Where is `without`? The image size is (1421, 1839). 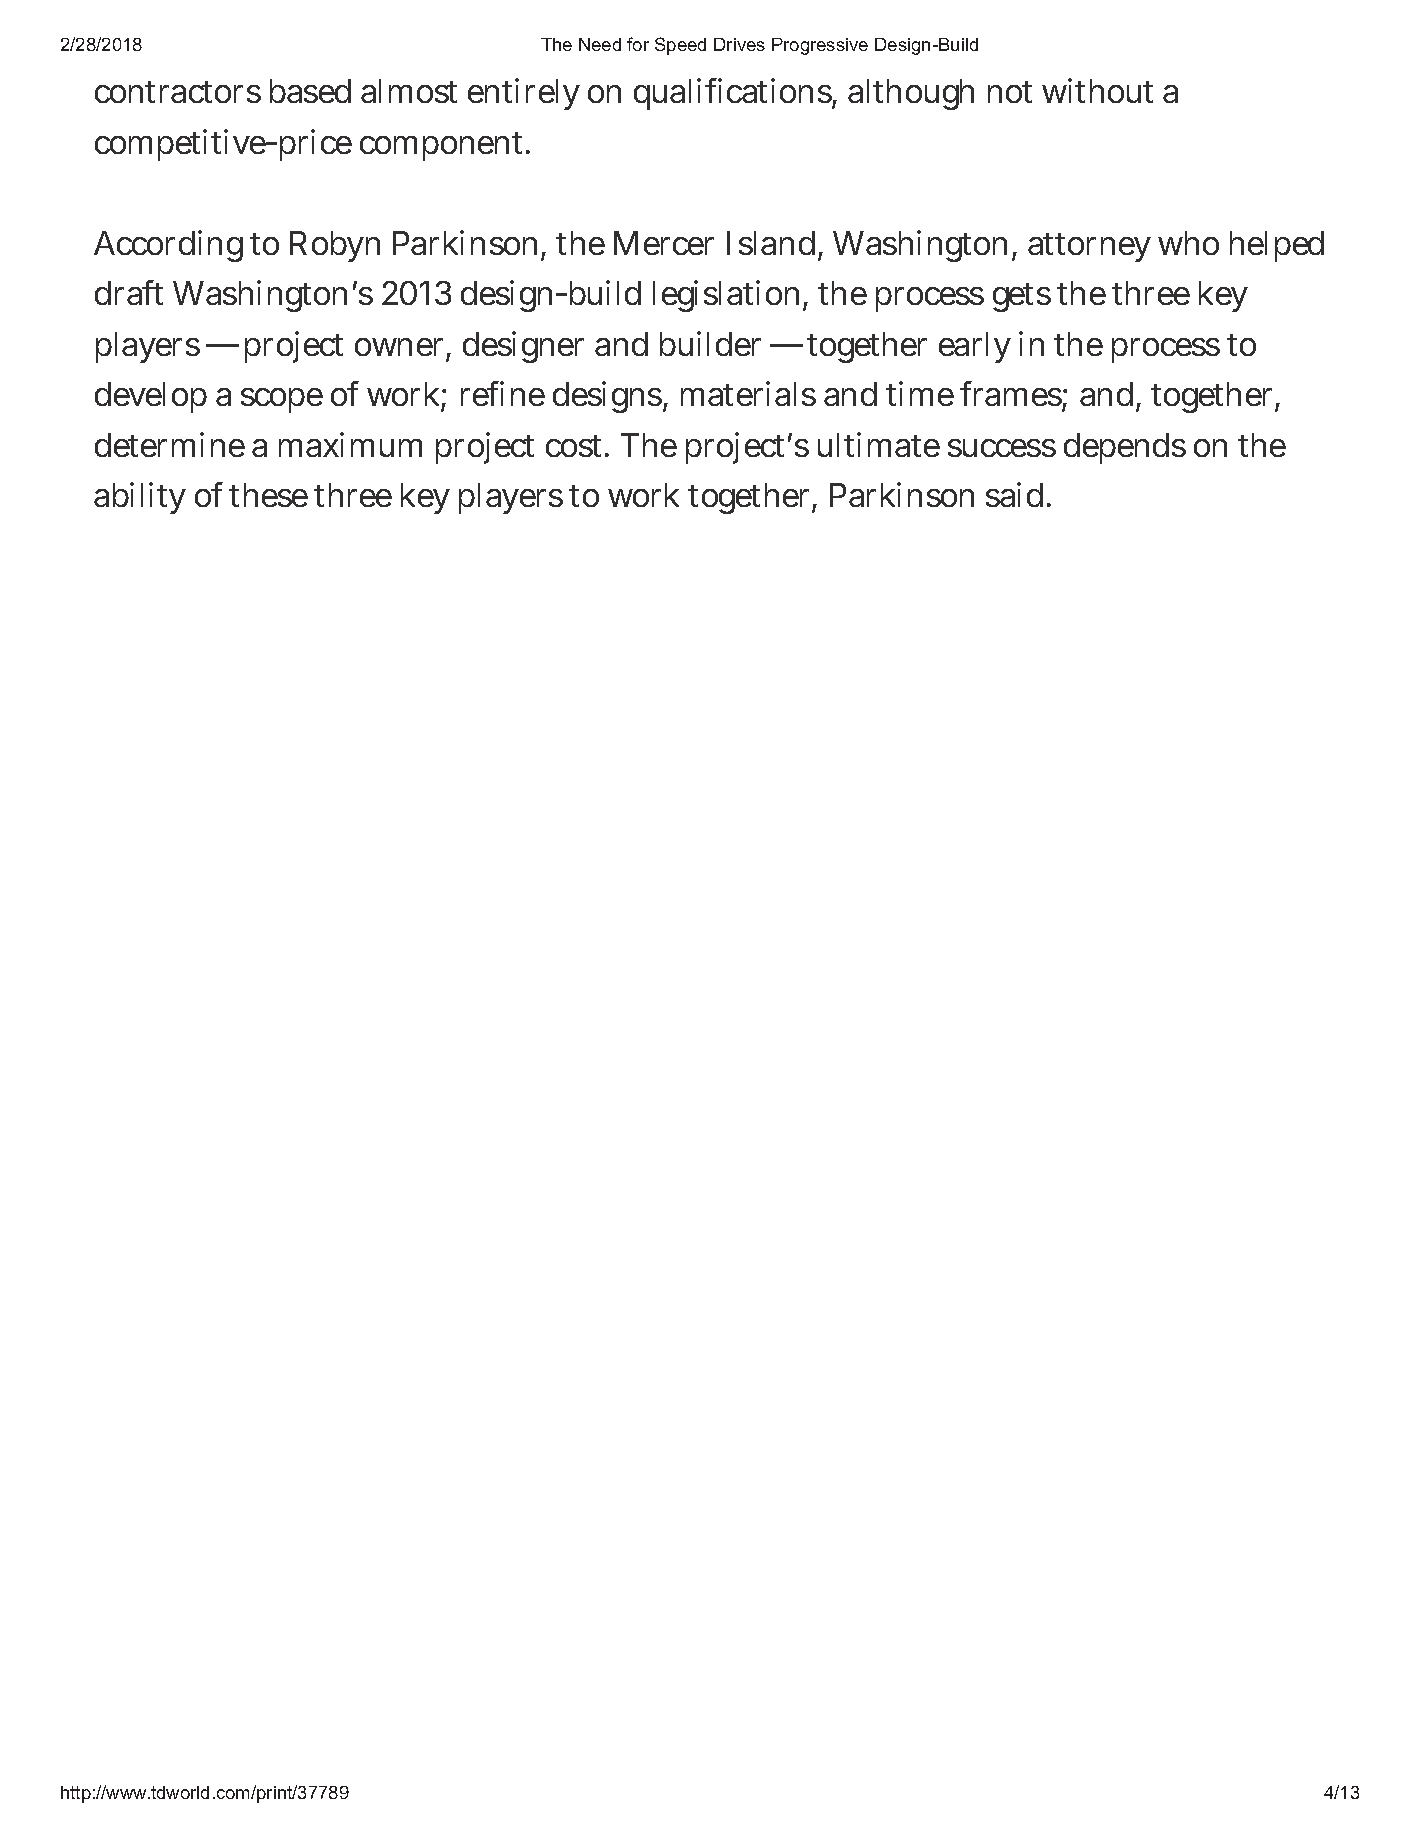 without is located at coordinates (1097, 90).
